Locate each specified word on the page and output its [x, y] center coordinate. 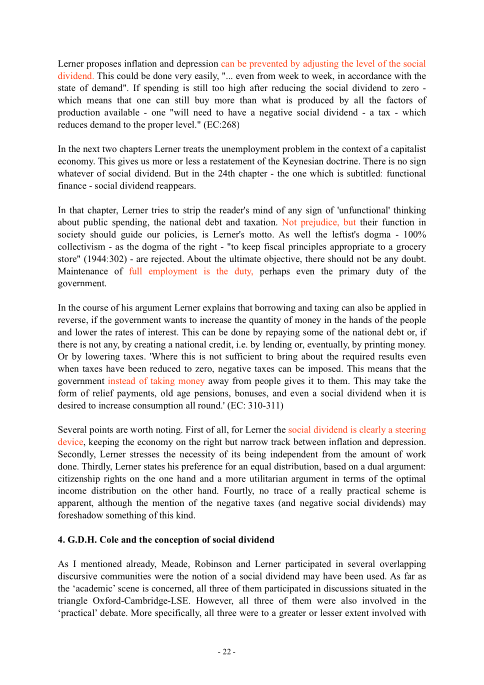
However [214, 601]
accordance [369, 75]
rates [124, 333]
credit [221, 345]
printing [379, 345]
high [236, 88]
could [127, 75]
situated [386, 588]
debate [113, 612]
